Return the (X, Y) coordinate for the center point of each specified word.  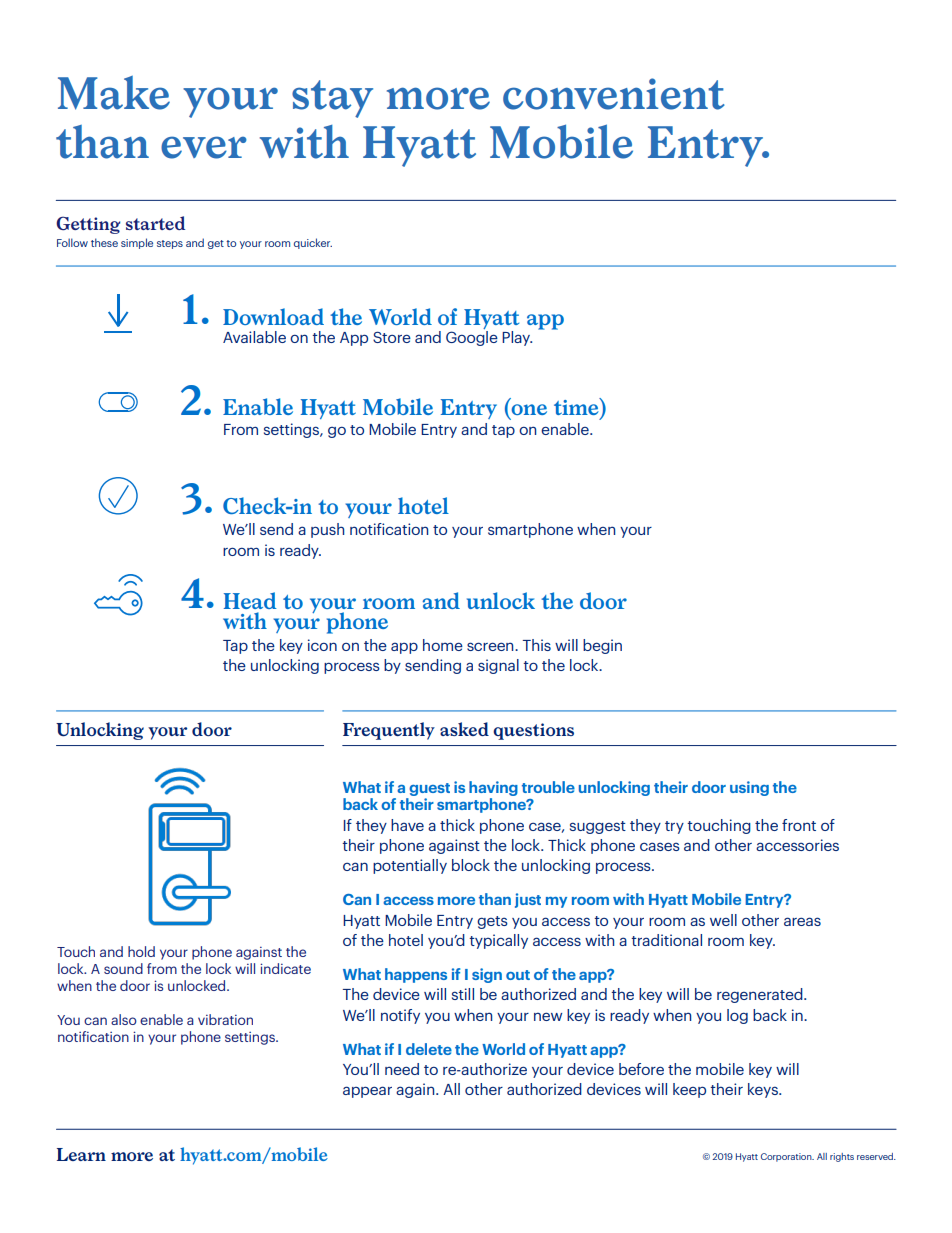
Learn (81, 1154)
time (577, 406)
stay (332, 99)
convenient (614, 94)
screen (491, 646)
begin (602, 646)
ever (204, 147)
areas (802, 921)
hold (141, 951)
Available (254, 337)
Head (250, 600)
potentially (410, 866)
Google (472, 338)
